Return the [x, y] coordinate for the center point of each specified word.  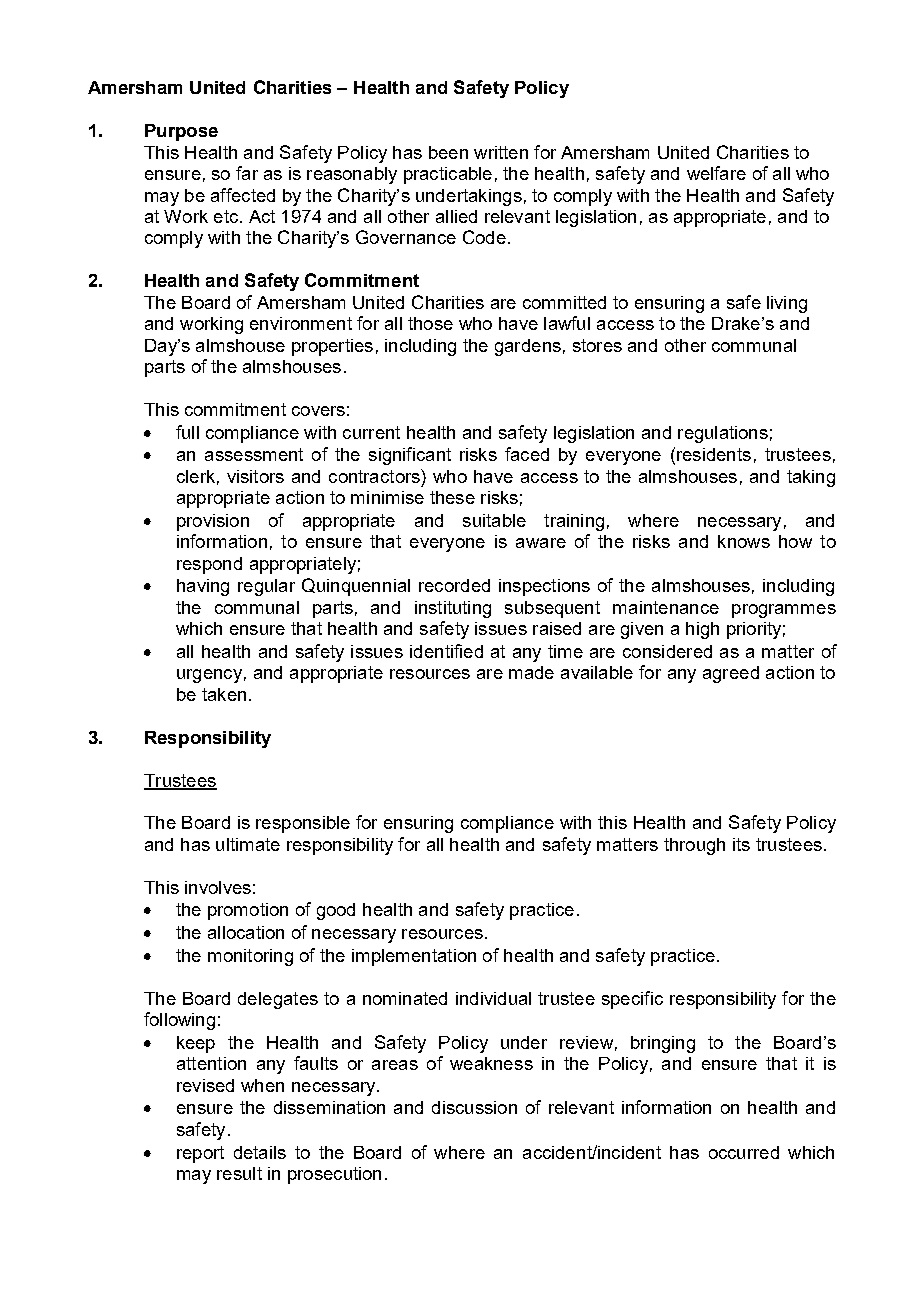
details [260, 1152]
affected [243, 195]
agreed [731, 674]
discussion [474, 1107]
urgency [209, 676]
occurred [744, 1152]
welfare [716, 173]
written [501, 152]
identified [446, 651]
